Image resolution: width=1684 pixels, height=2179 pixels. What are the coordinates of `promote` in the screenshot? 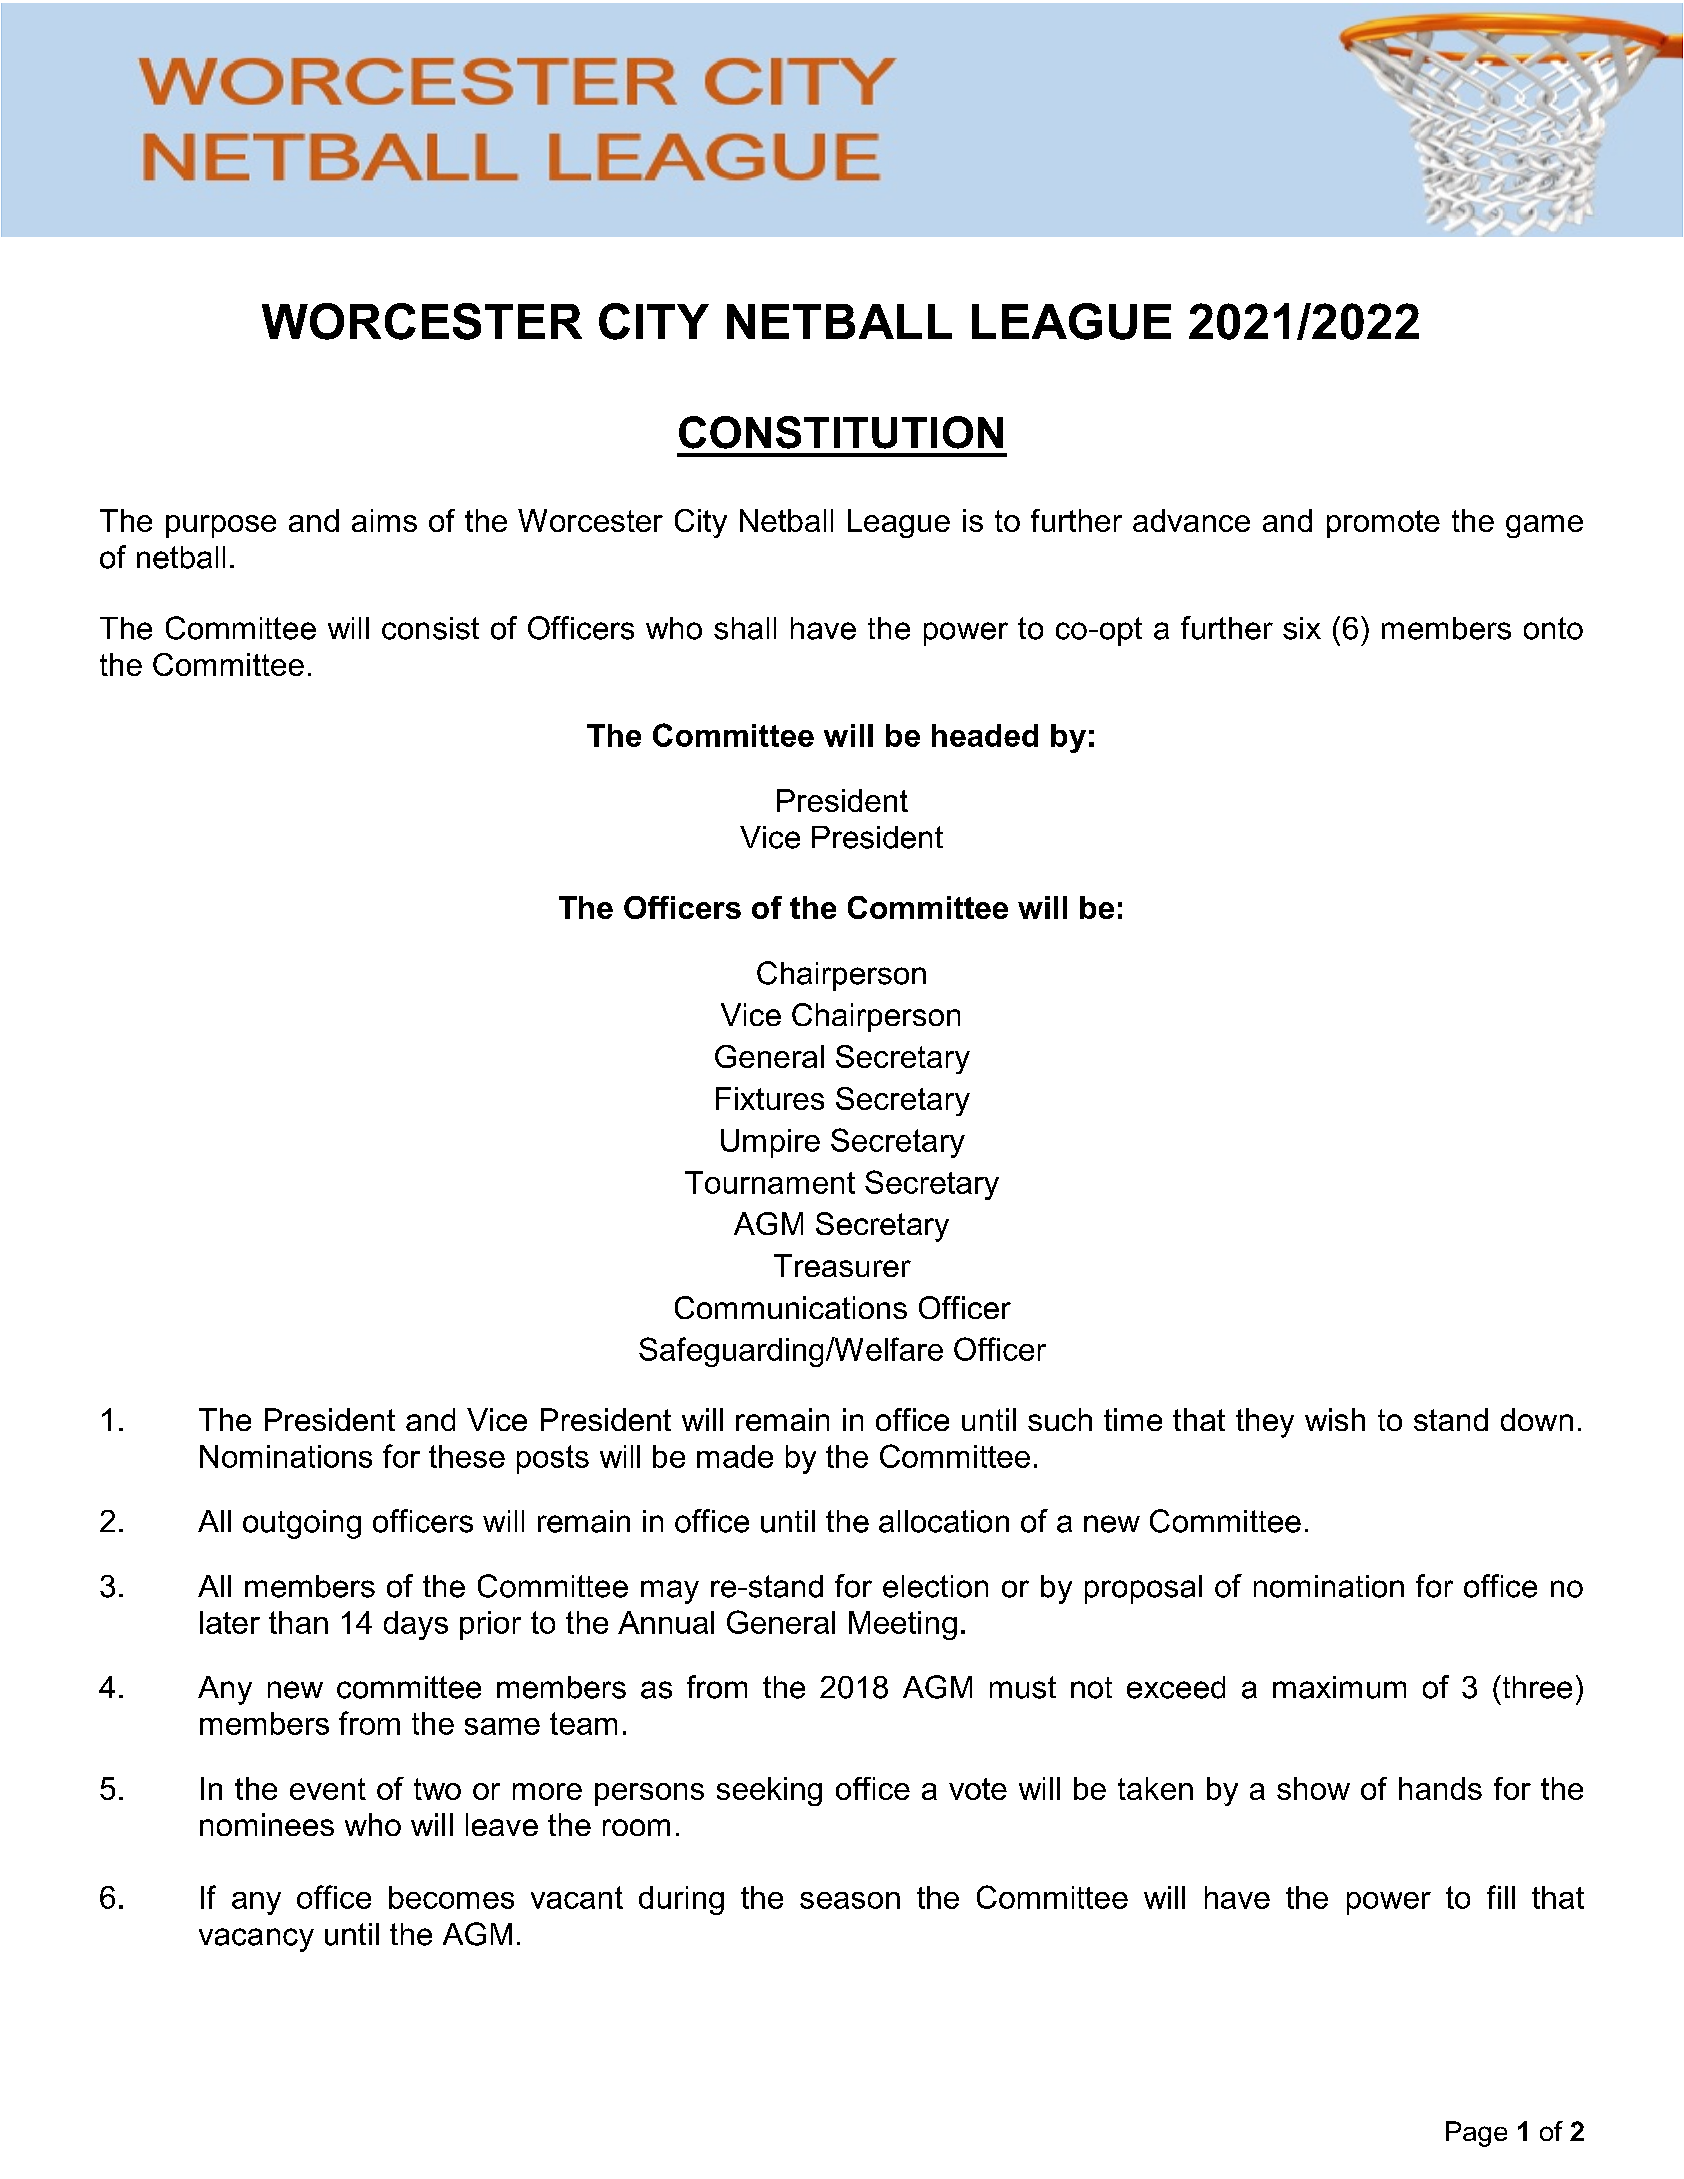 It's located at (1383, 524).
